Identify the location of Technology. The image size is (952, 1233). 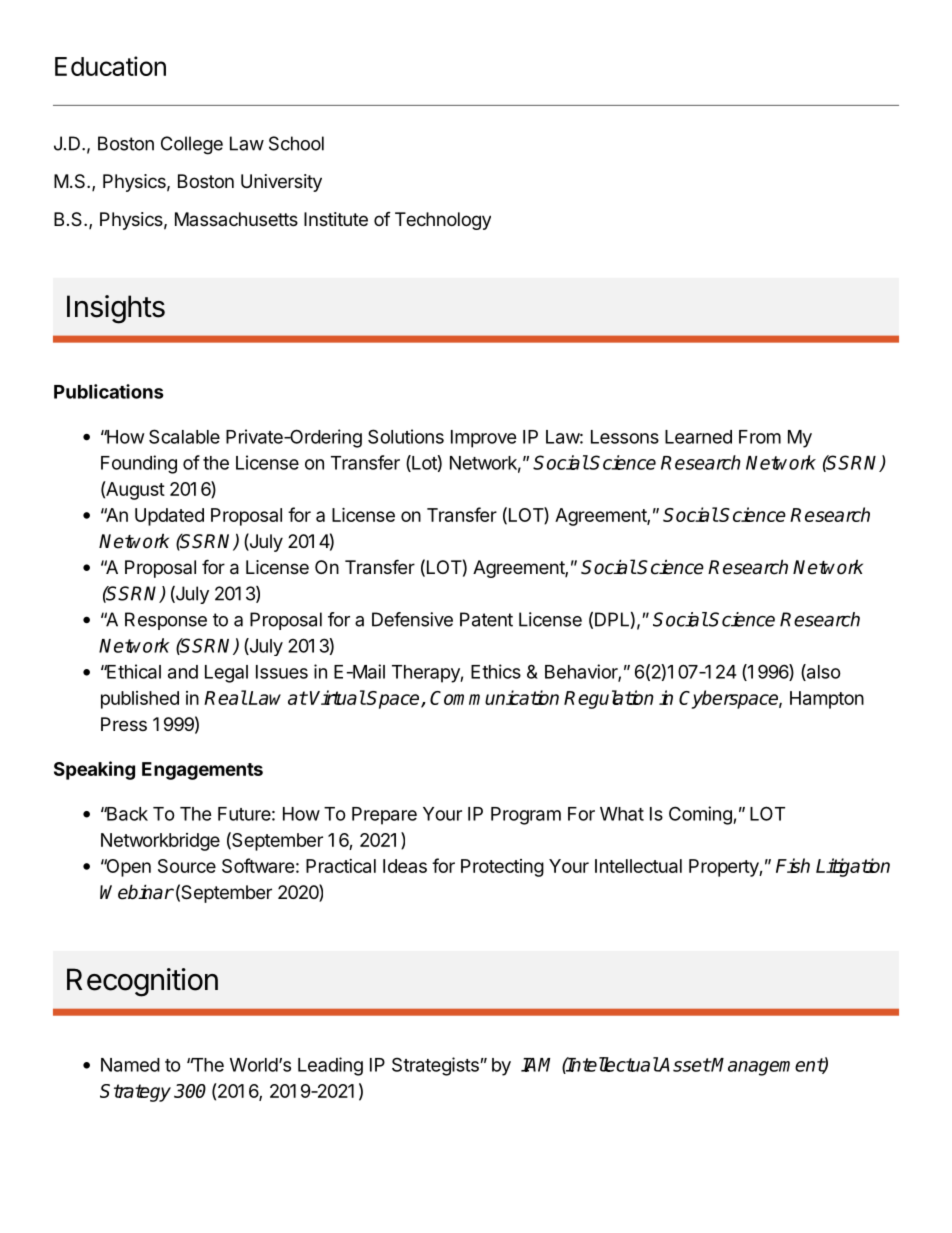
(443, 221).
